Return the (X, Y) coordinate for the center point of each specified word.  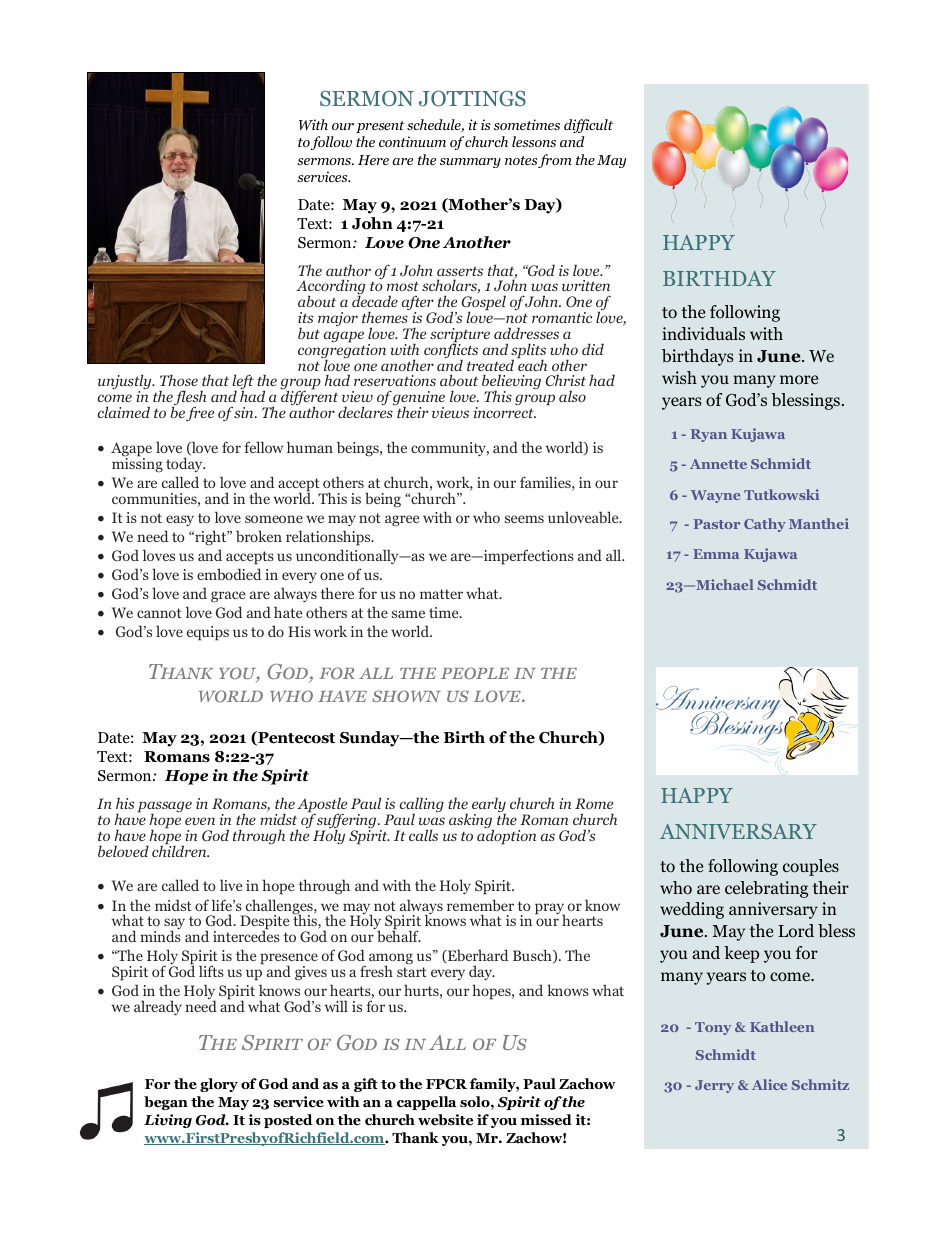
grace (228, 597)
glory (219, 1085)
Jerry (714, 1086)
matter (441, 594)
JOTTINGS (472, 98)
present (380, 127)
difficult (588, 126)
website (445, 1120)
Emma (716, 554)
